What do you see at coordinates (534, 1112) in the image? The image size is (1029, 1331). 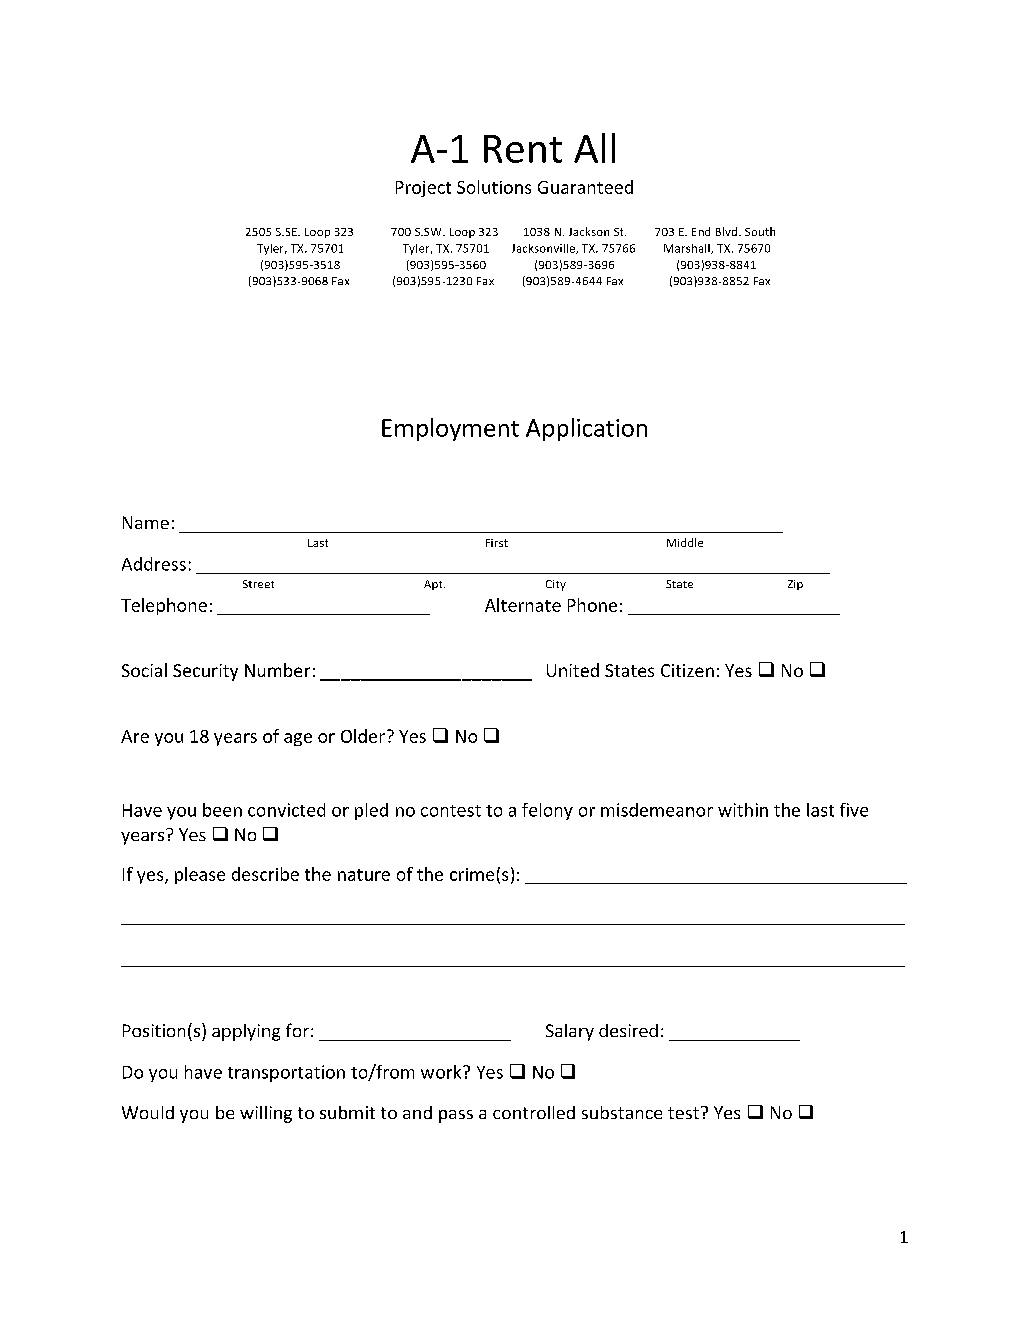 I see `controlled` at bounding box center [534, 1112].
